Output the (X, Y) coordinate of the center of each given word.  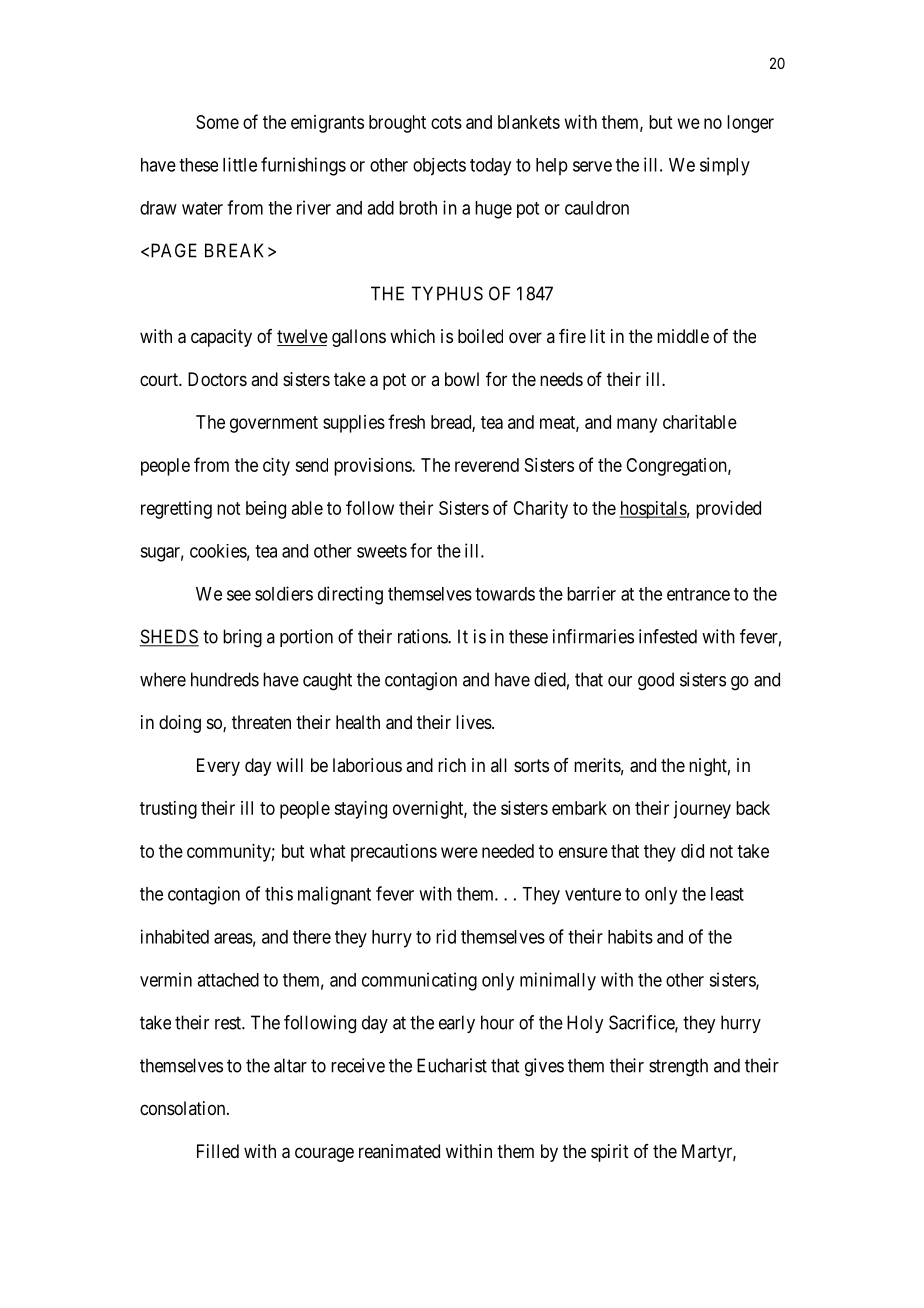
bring (242, 638)
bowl (462, 379)
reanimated (399, 1151)
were (459, 852)
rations (423, 636)
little (240, 164)
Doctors (217, 379)
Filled (218, 1151)
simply (725, 166)
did (692, 851)
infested (668, 636)
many (637, 425)
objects (439, 167)
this (279, 893)
